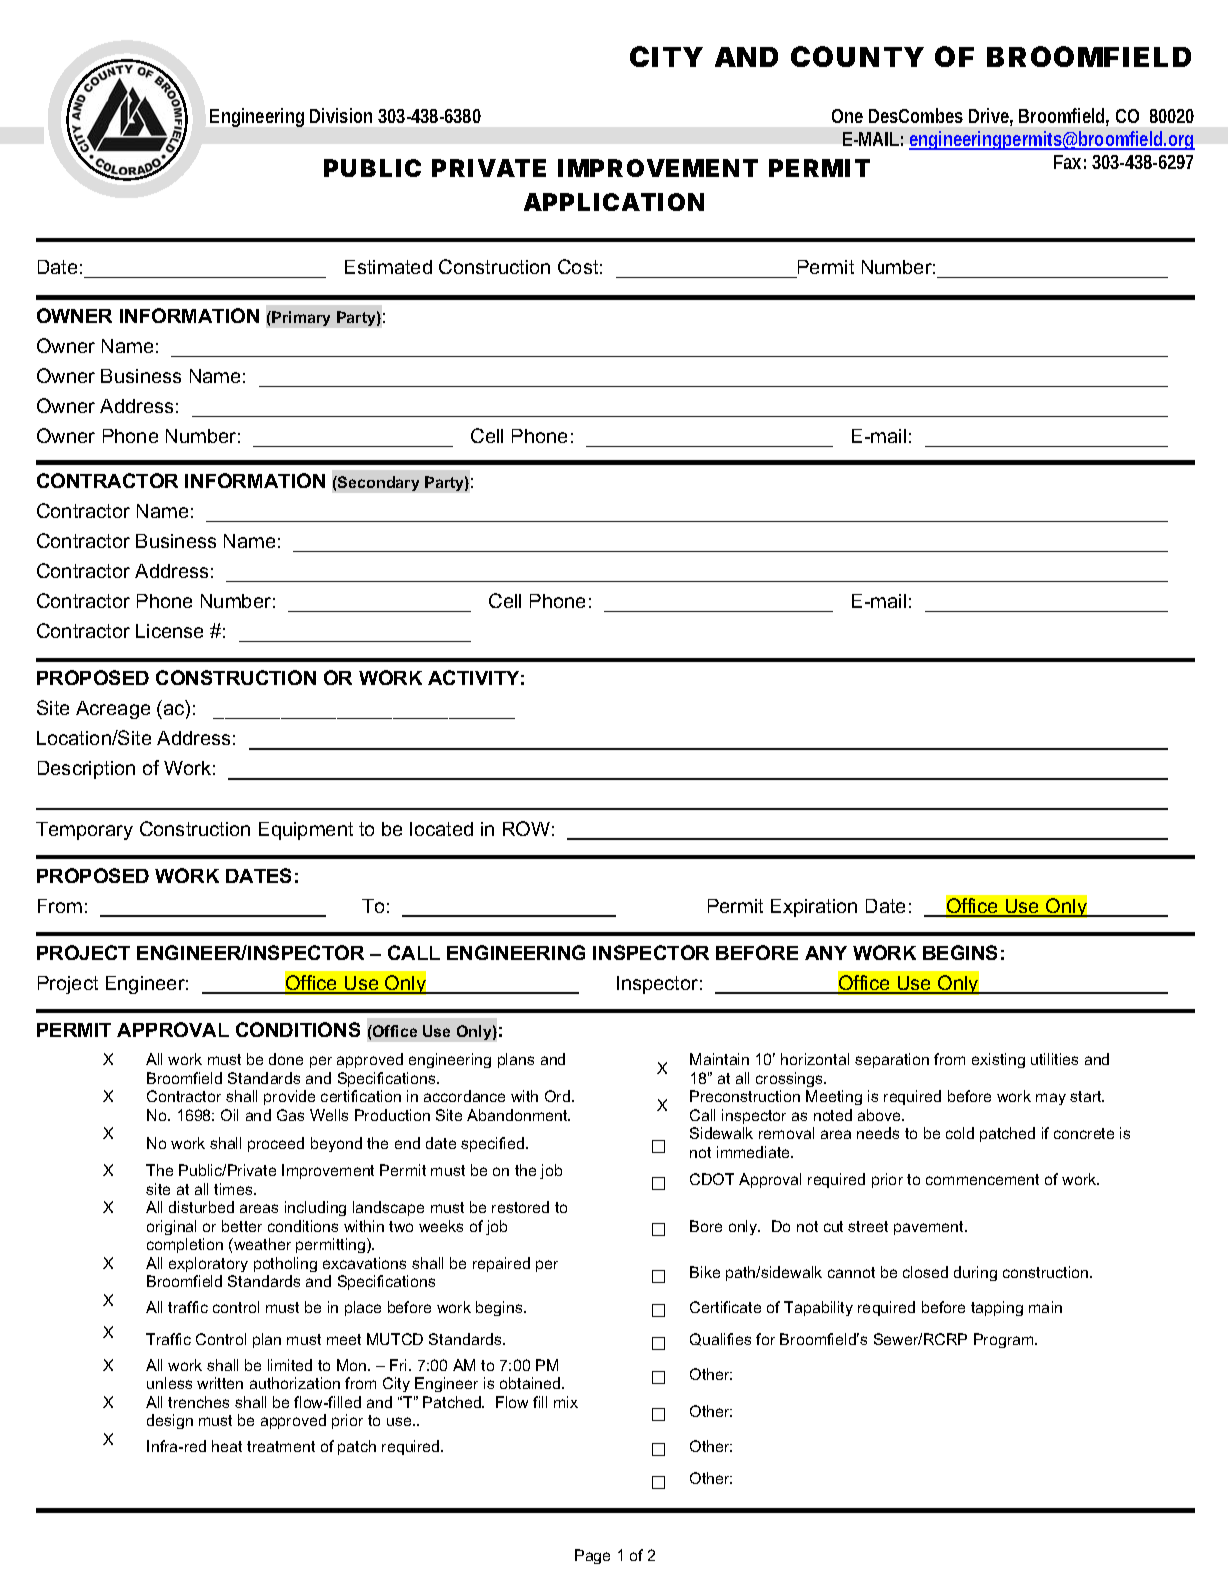 This screenshot has height=1594, width=1231. I want to click on completion, so click(185, 1245).
